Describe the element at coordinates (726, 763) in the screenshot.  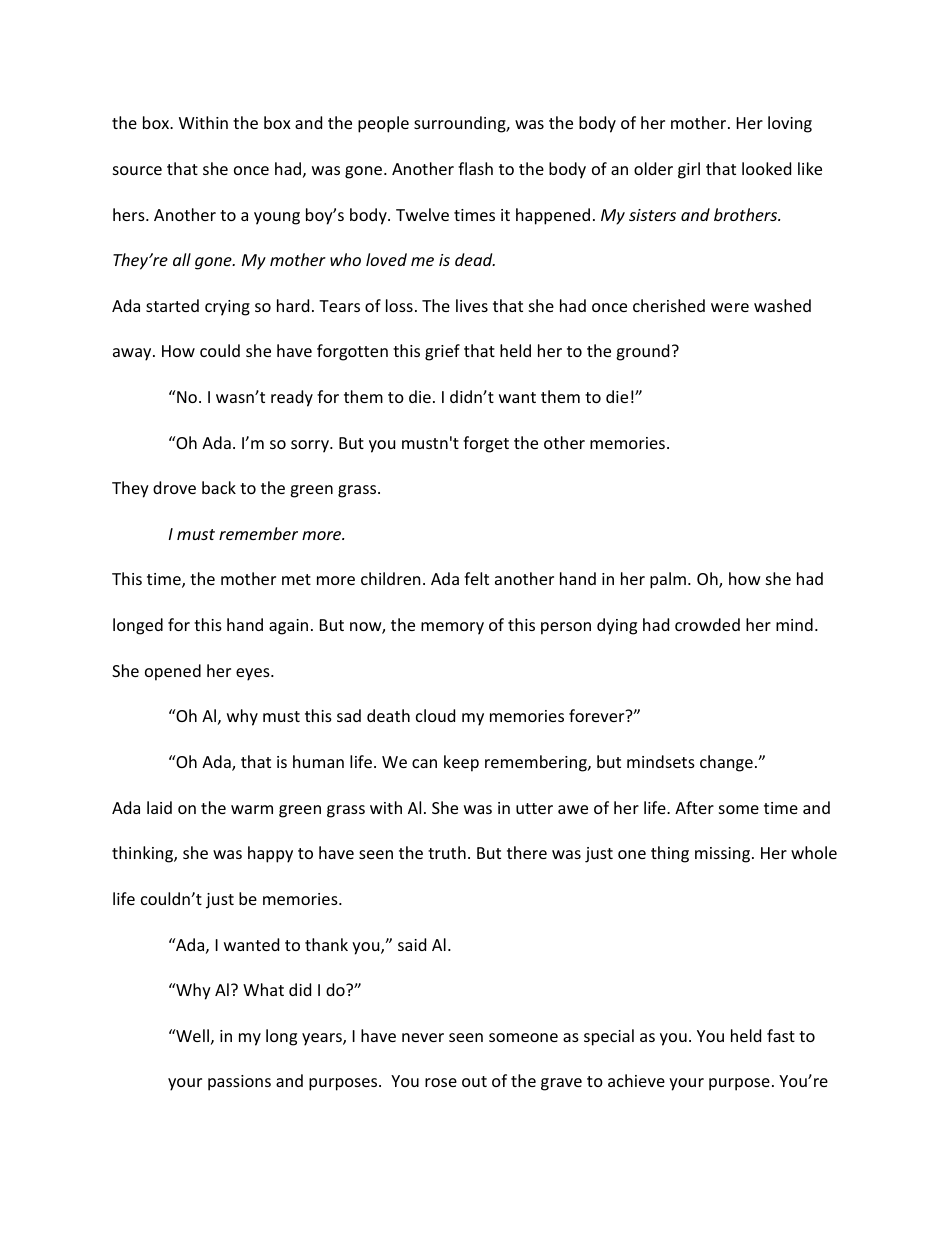
I see `change` at that location.
